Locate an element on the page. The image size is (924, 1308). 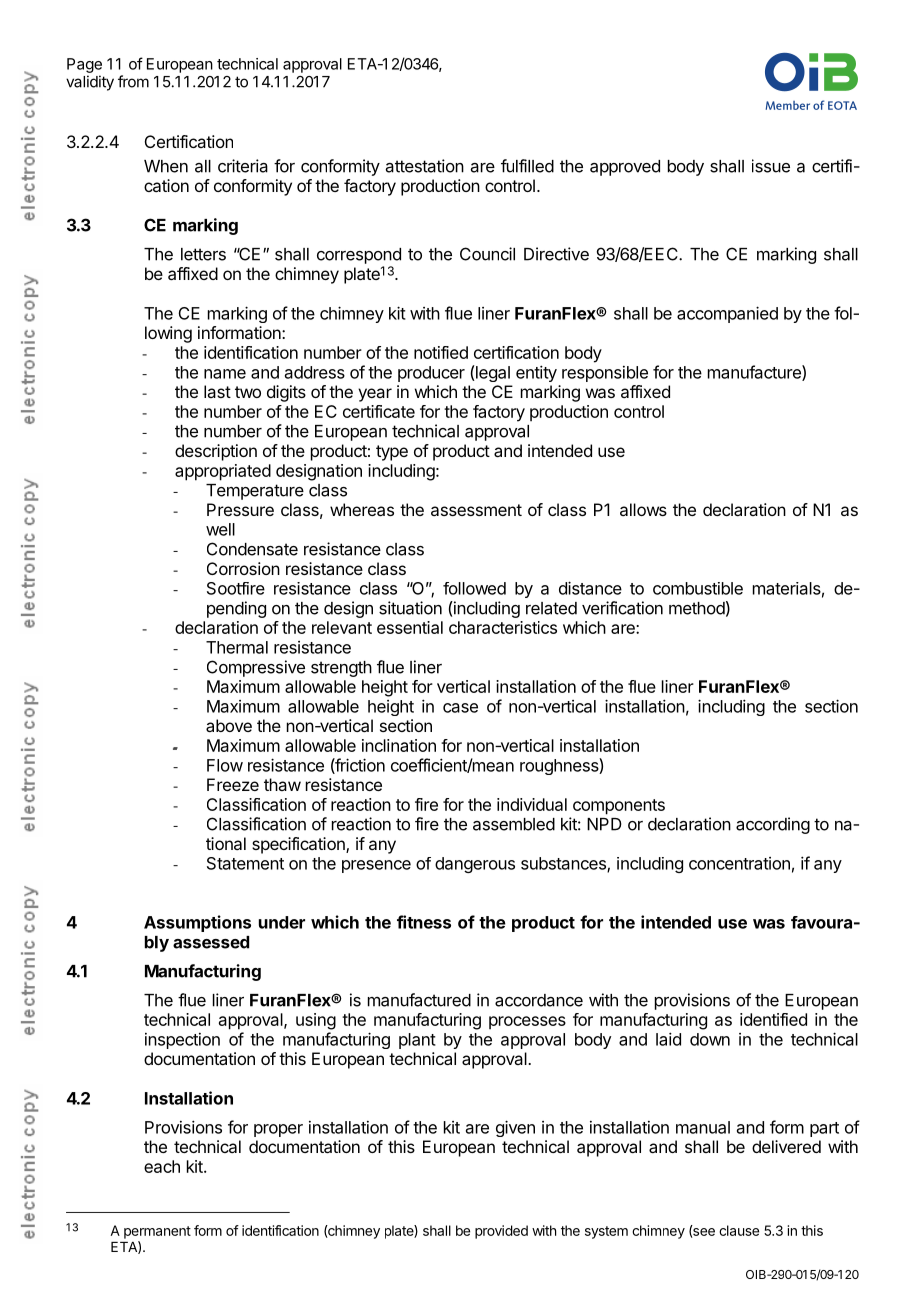
according is located at coordinates (773, 825).
